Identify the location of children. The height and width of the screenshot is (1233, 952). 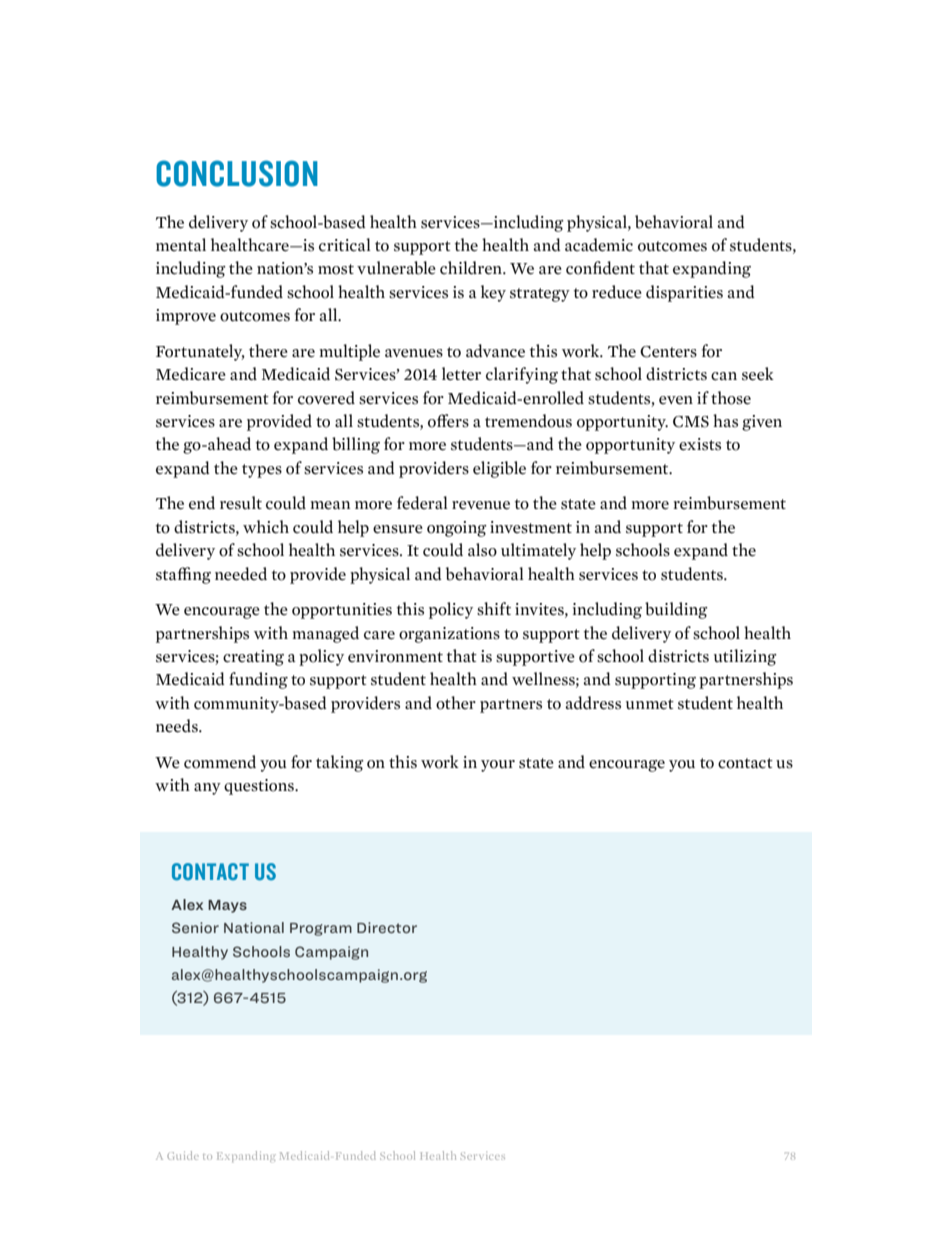
(472, 268).
